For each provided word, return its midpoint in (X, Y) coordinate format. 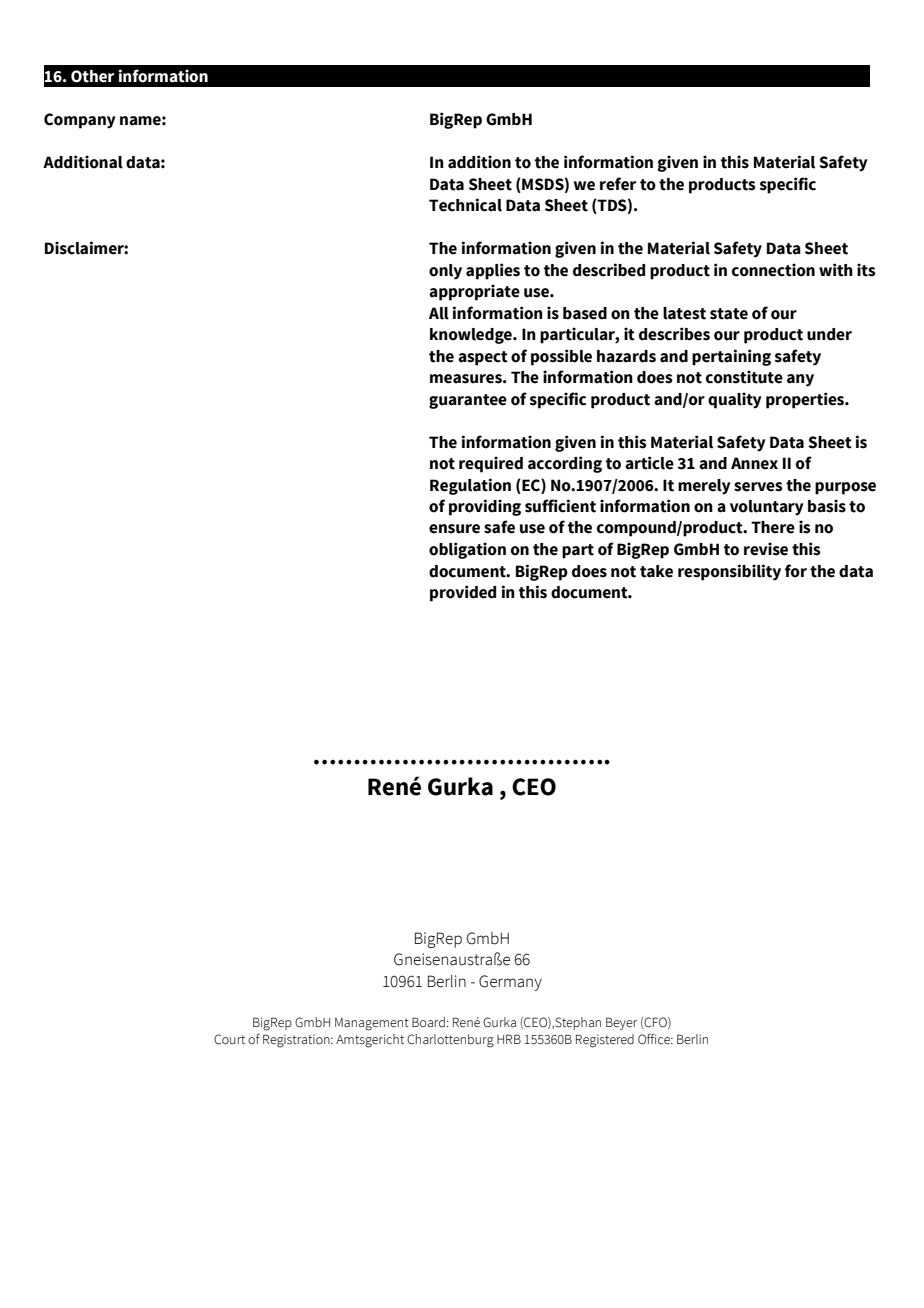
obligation (467, 550)
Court (229, 1039)
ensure (454, 529)
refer (618, 184)
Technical (465, 205)
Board (428, 1022)
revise (766, 549)
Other (92, 76)
